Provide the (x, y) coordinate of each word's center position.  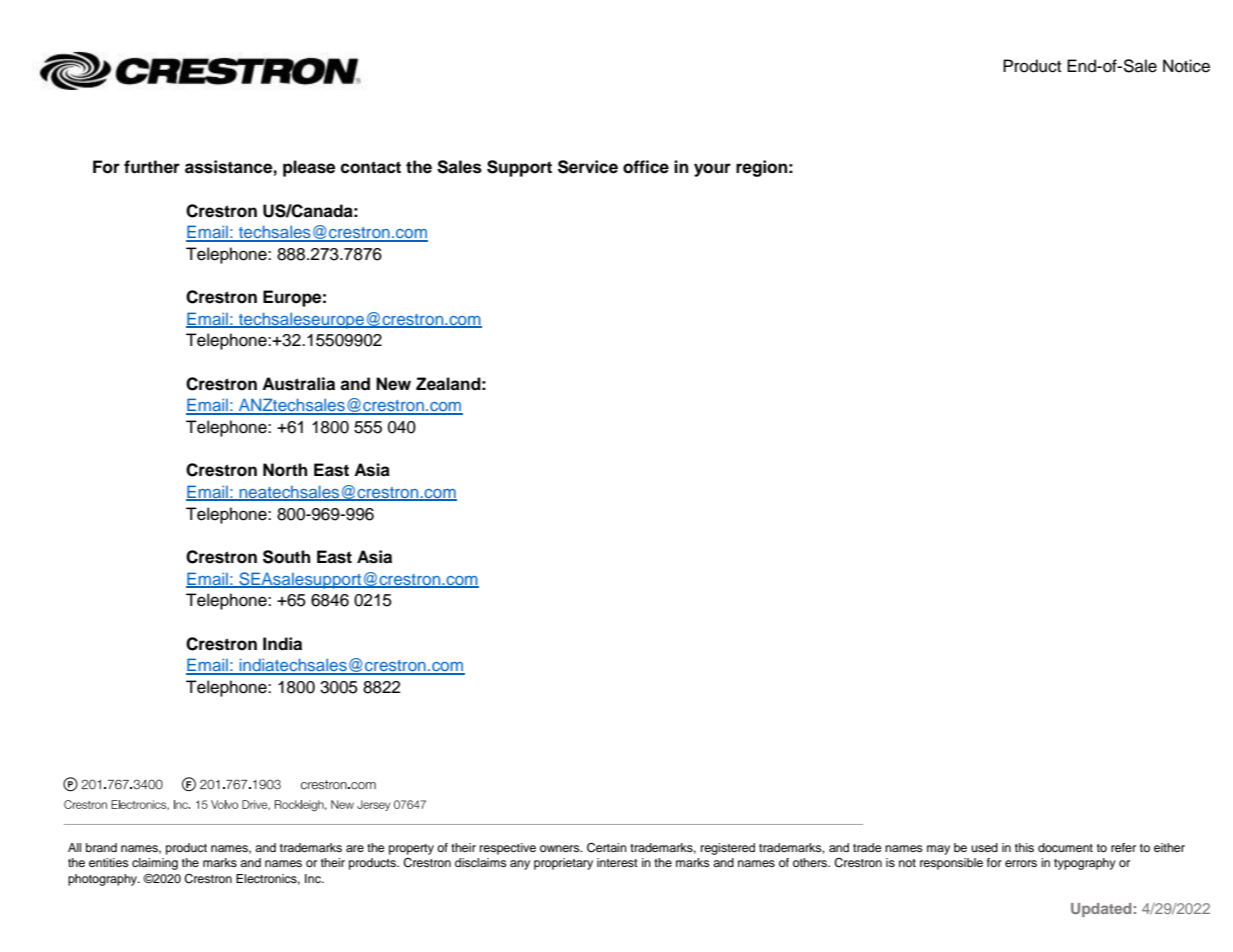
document (1065, 847)
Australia (298, 384)
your (712, 170)
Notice (1186, 66)
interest (617, 862)
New (393, 384)
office (646, 167)
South (286, 557)
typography (1085, 864)
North (285, 470)
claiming (155, 864)
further (152, 167)
